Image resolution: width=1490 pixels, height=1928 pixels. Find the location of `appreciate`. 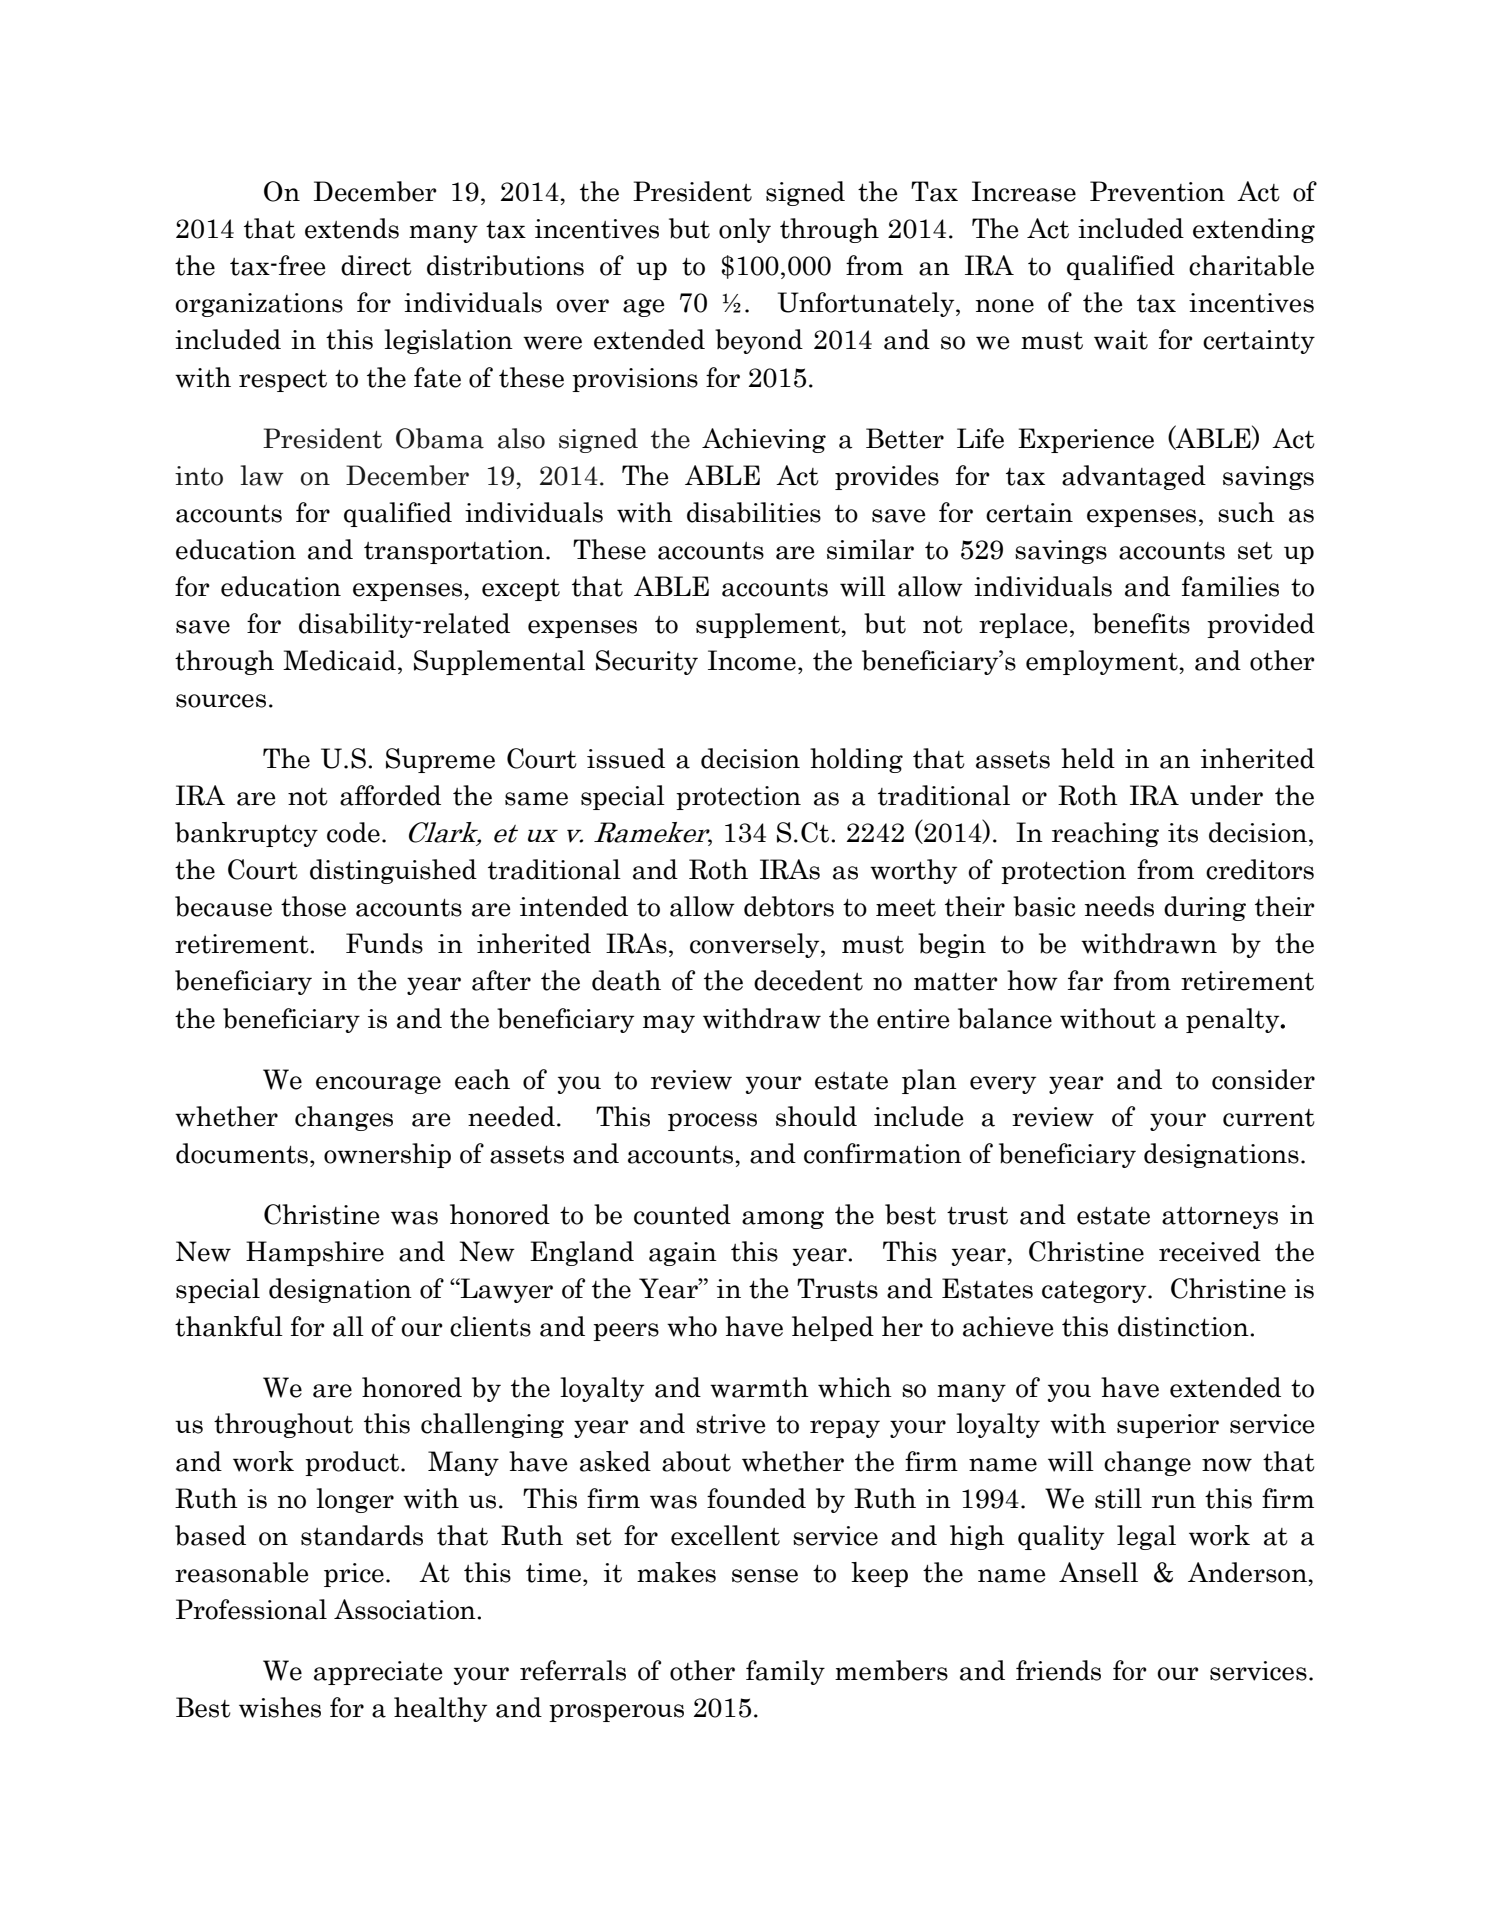

appreciate is located at coordinates (378, 1673).
